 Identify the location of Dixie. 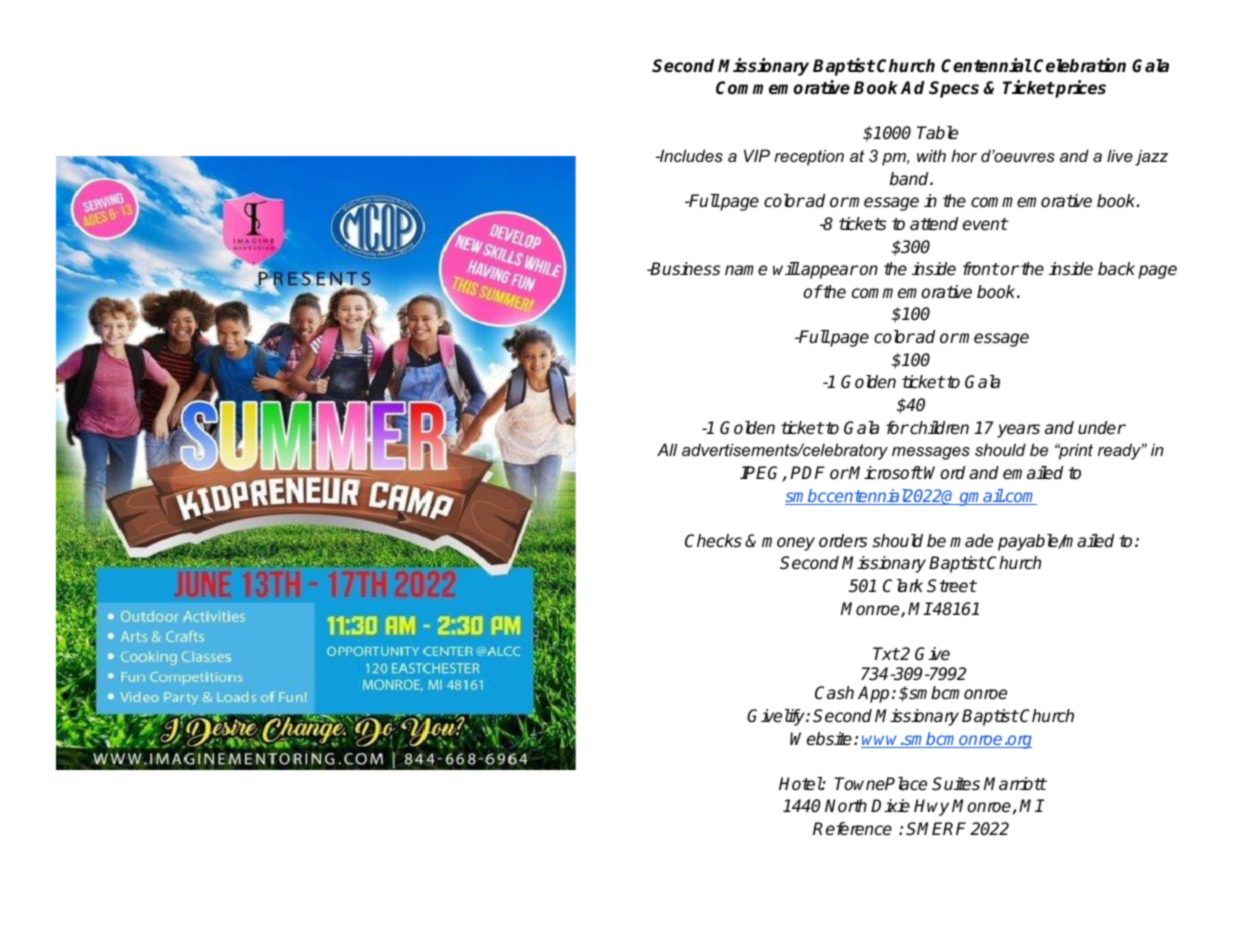
(890, 806).
